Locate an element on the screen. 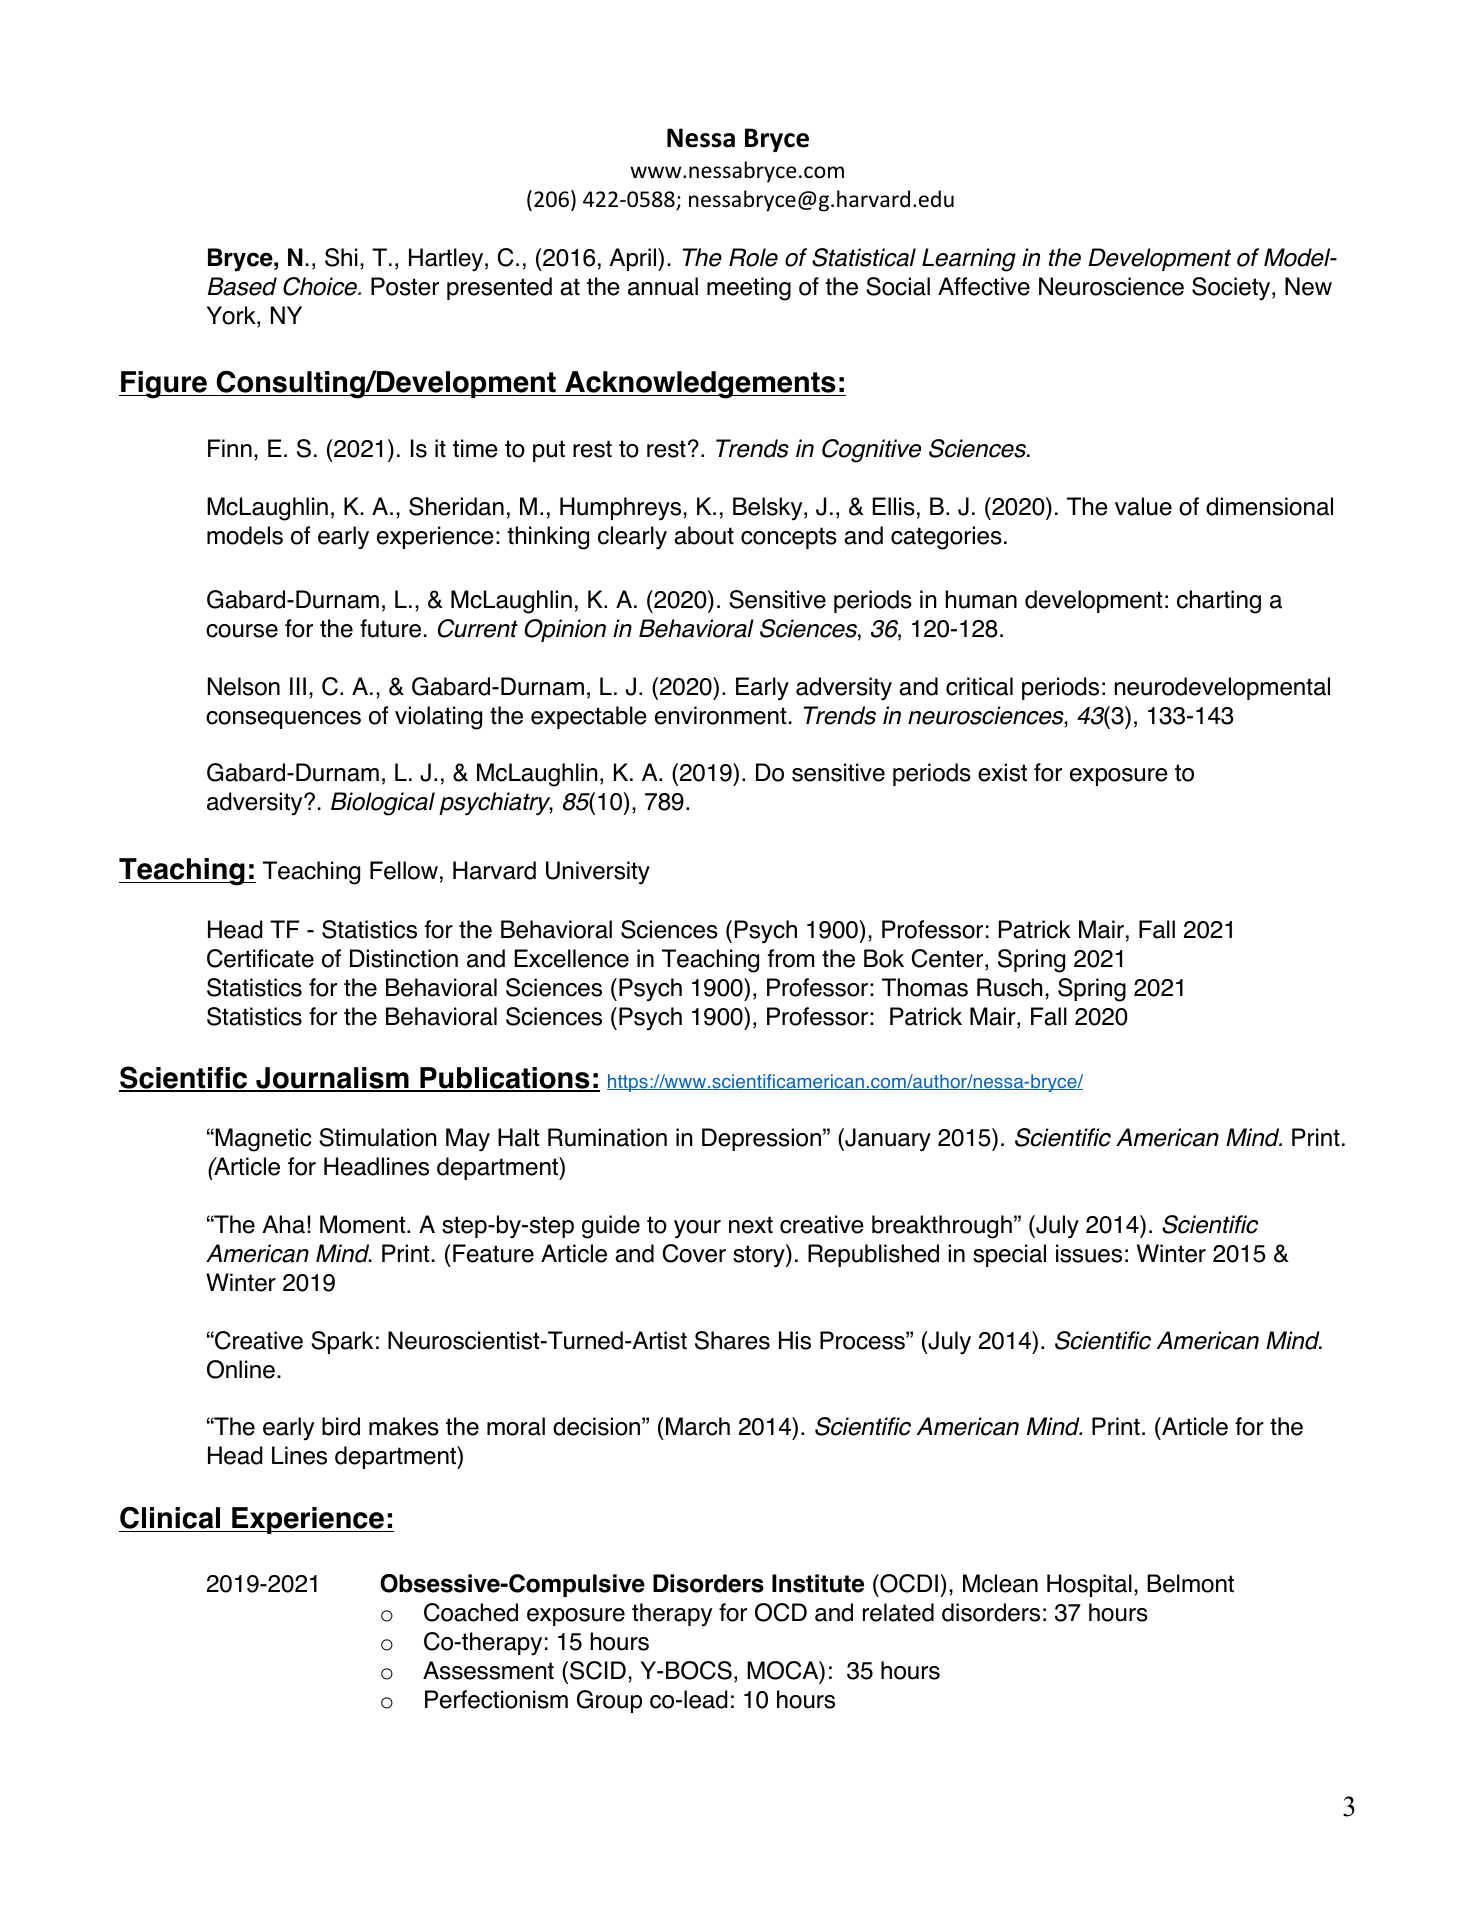 The image size is (1476, 1910). Biological is located at coordinates (383, 804).
